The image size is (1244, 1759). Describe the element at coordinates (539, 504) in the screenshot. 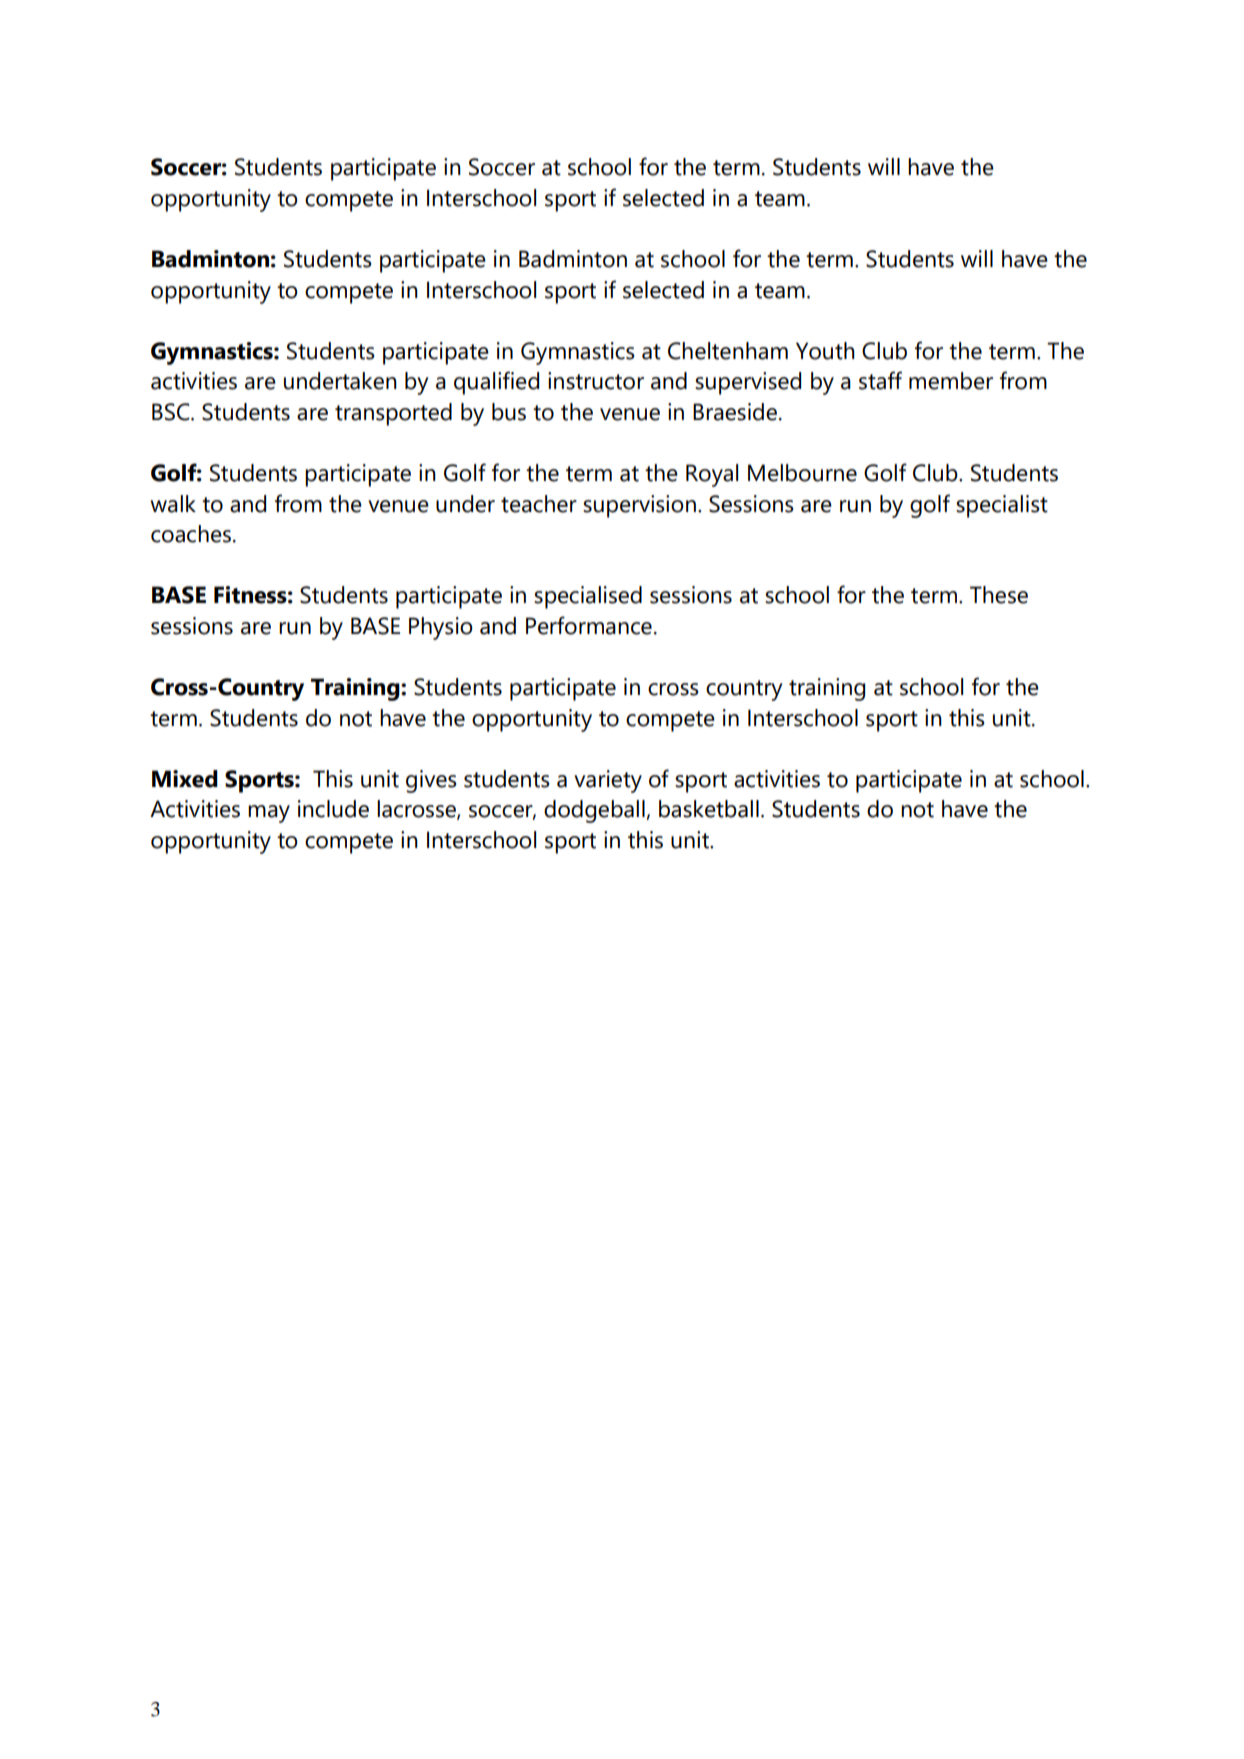

I see `teacher` at that location.
